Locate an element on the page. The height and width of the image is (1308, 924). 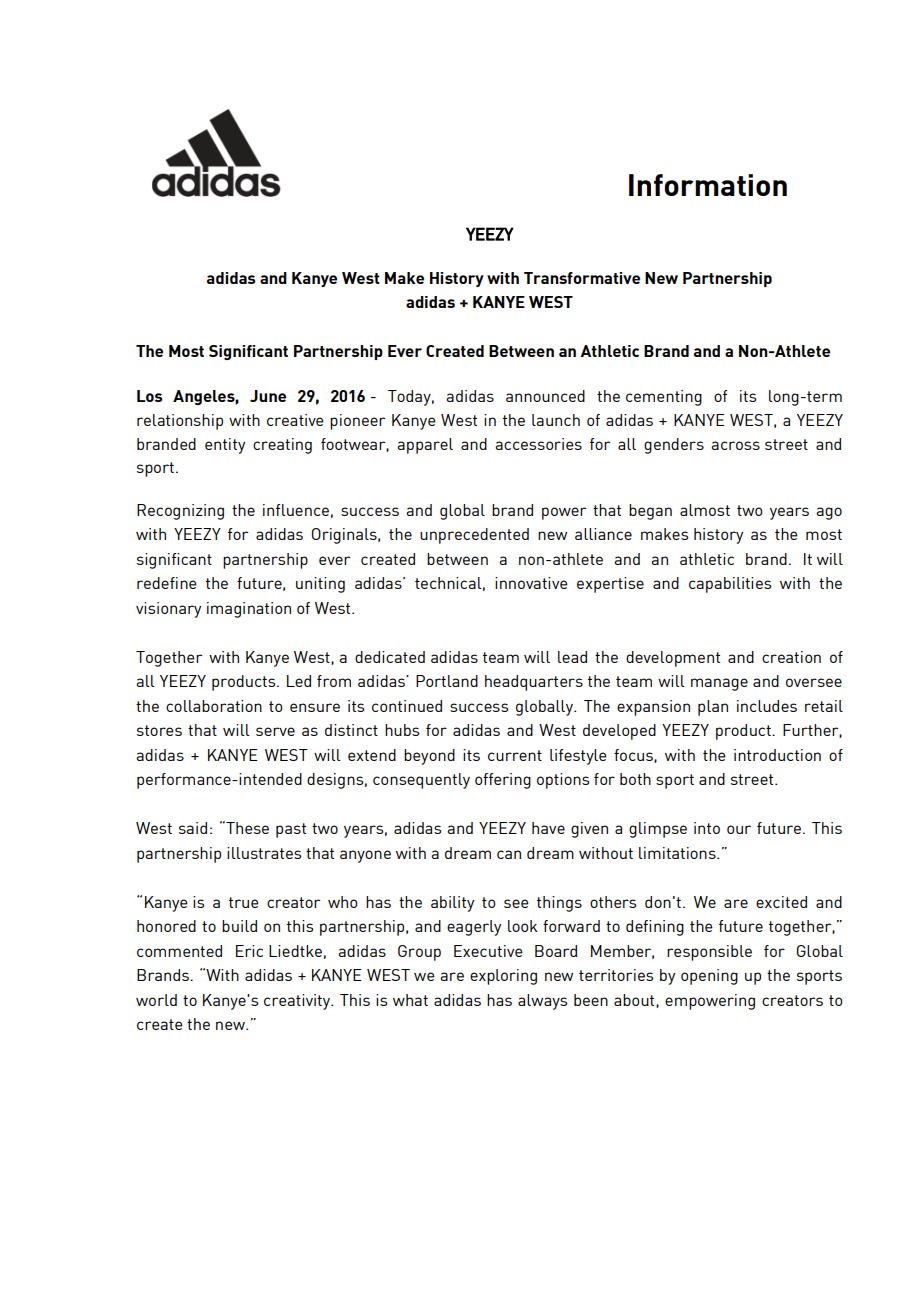
Transformative is located at coordinates (582, 278).
